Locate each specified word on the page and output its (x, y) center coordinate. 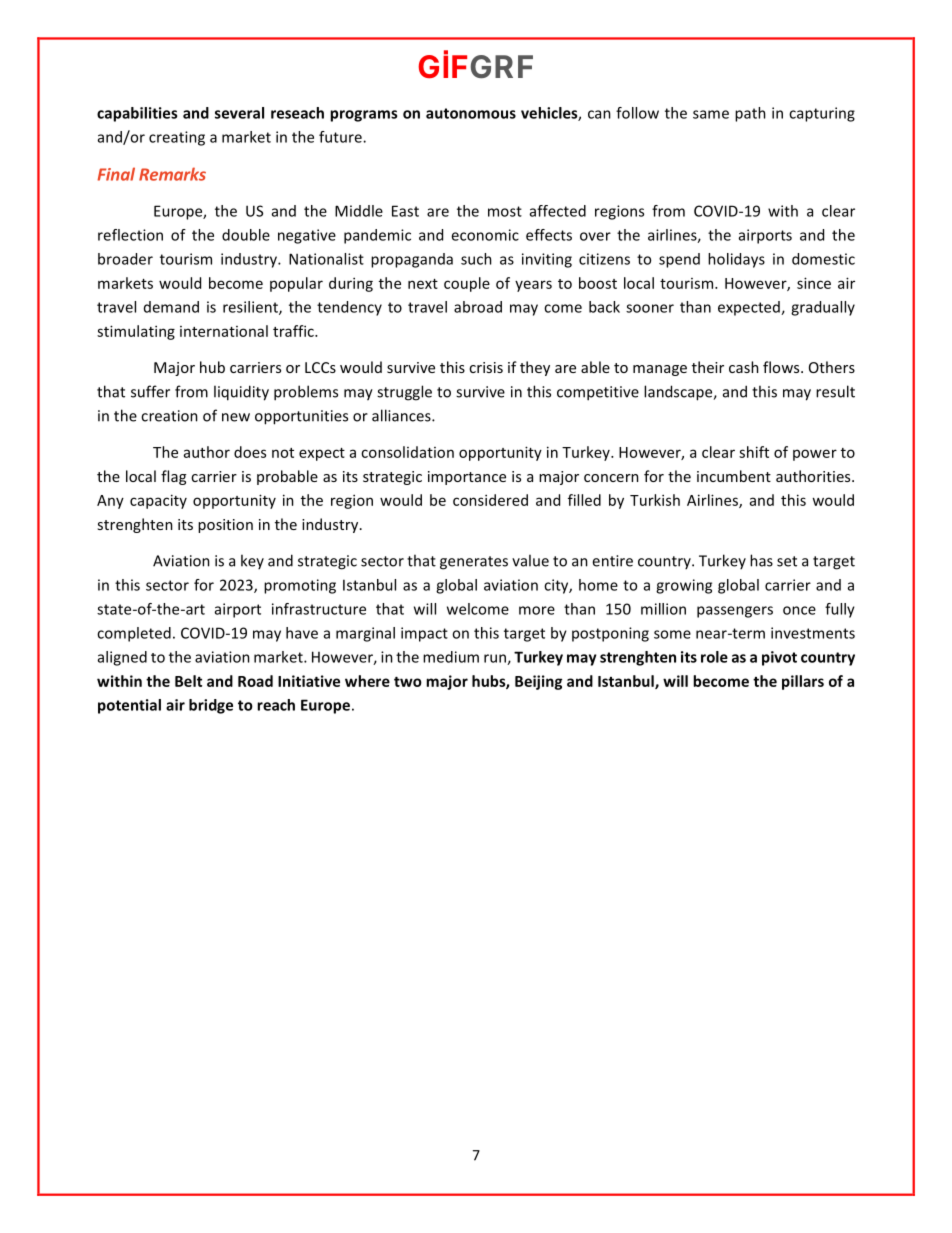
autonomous (471, 113)
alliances (402, 415)
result (835, 391)
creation (169, 416)
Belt (188, 681)
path (750, 114)
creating (177, 138)
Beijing (538, 682)
